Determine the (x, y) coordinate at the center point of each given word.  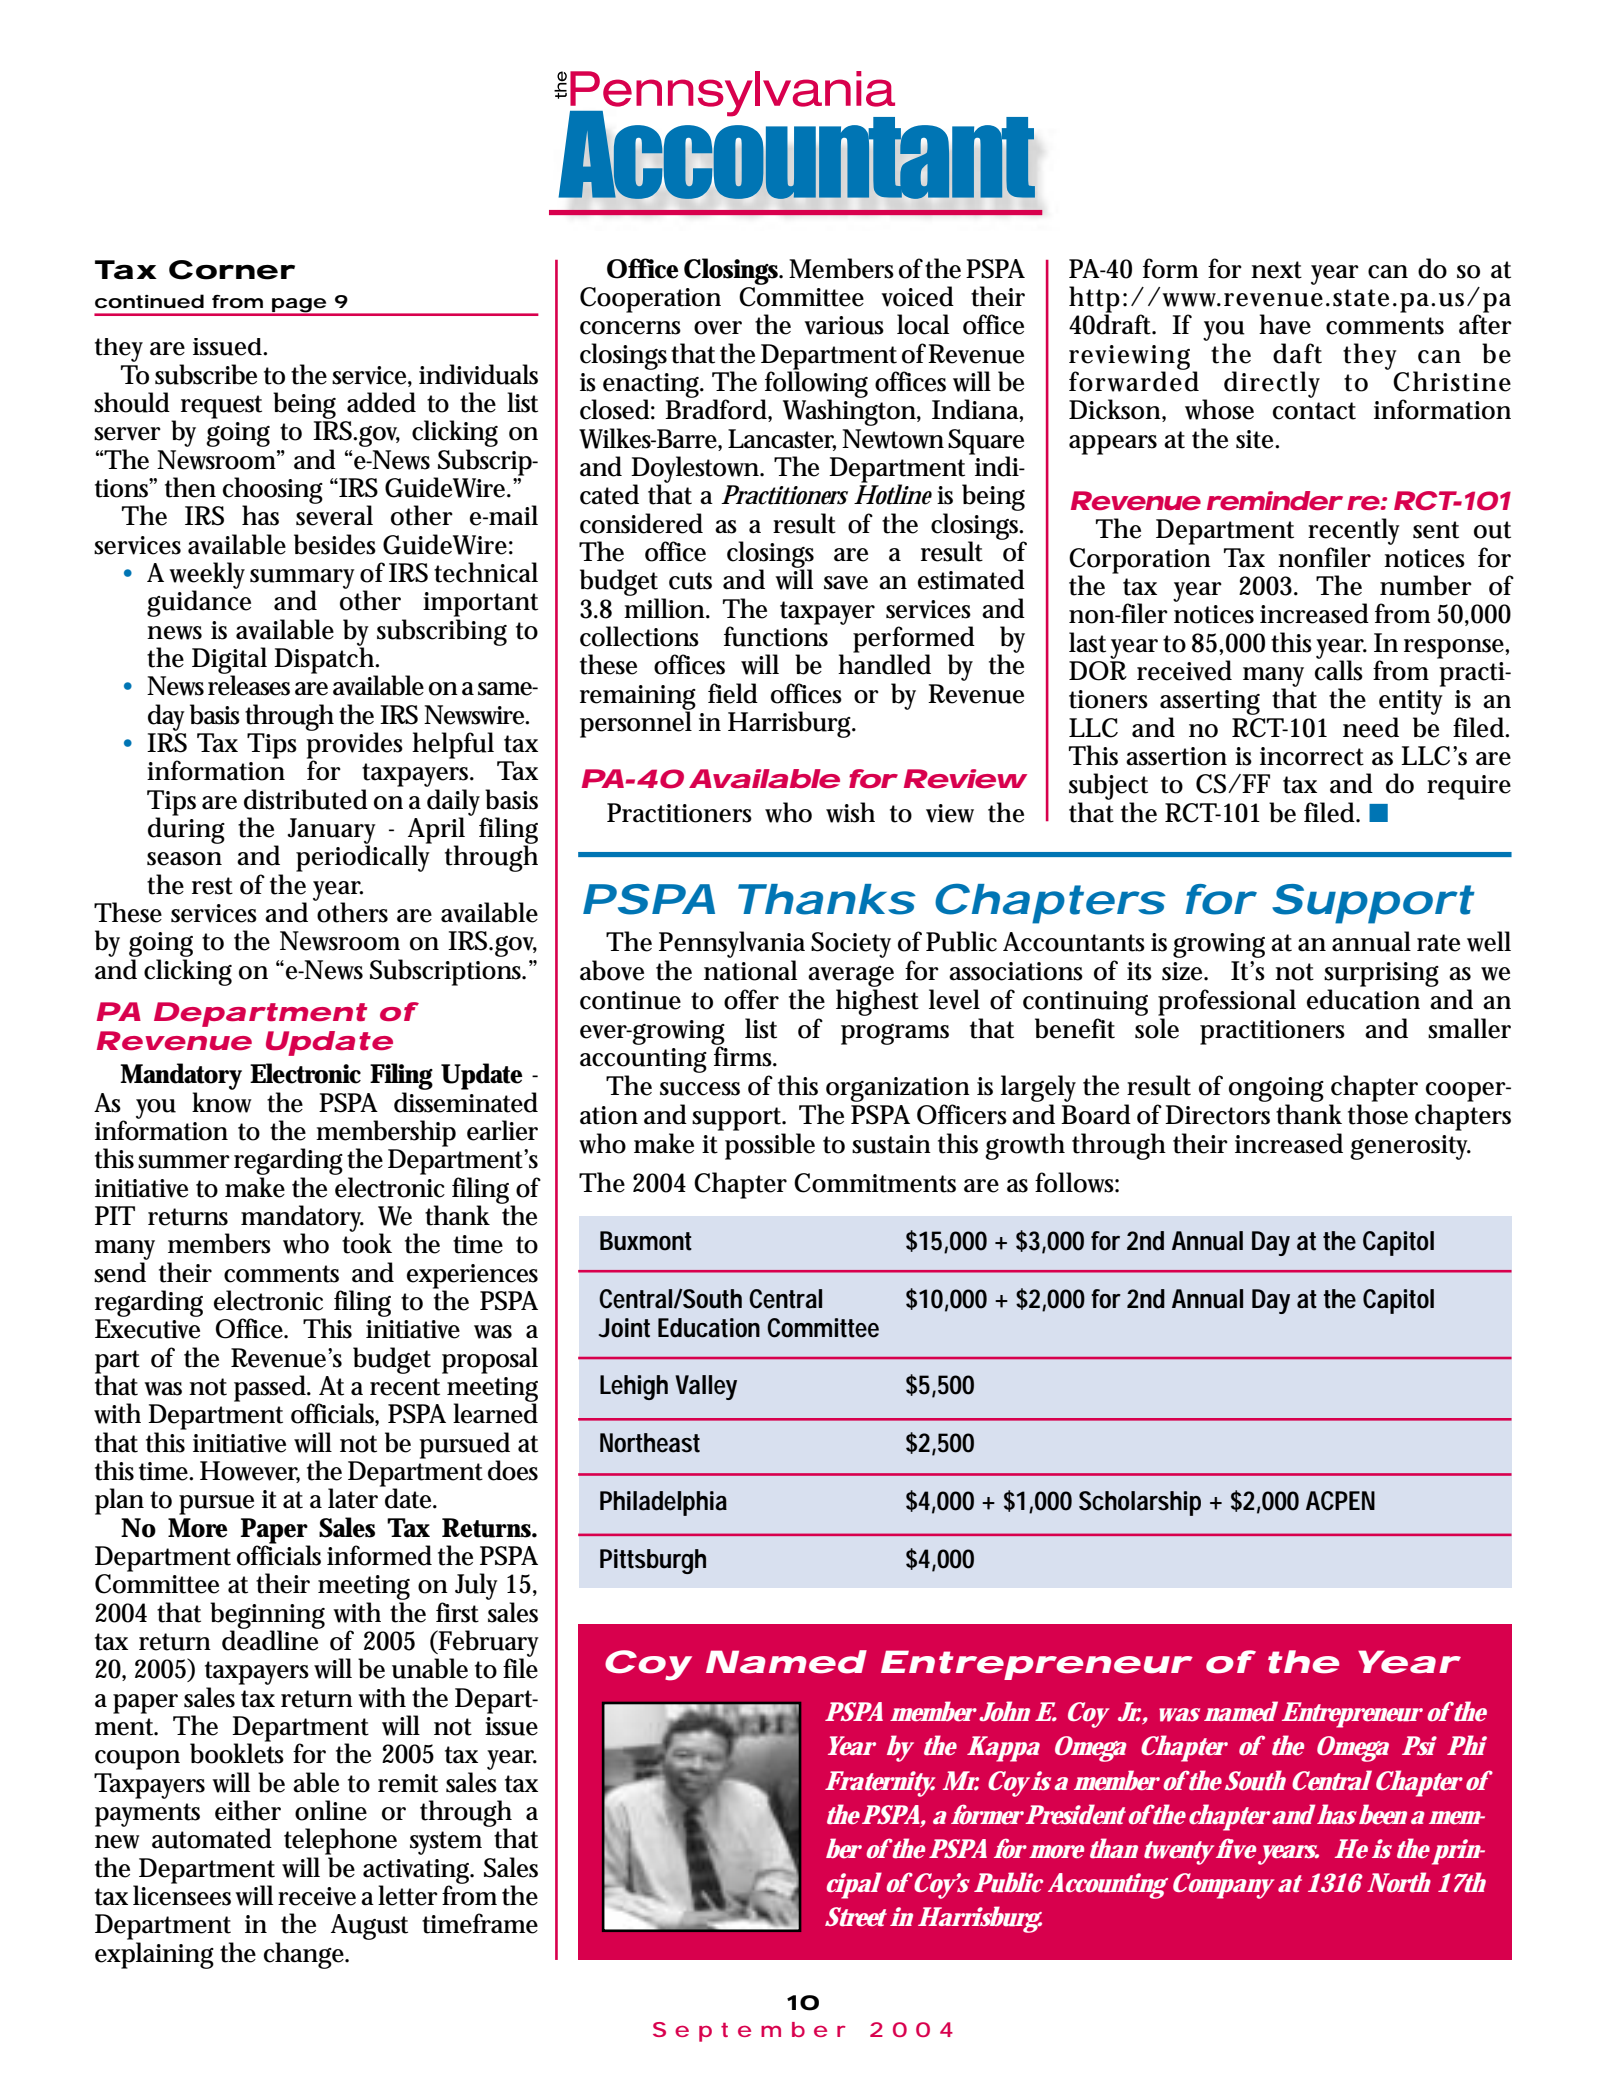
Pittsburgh (653, 1561)
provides (354, 745)
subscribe (206, 374)
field (733, 693)
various (844, 325)
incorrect (1312, 756)
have (1285, 324)
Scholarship (1140, 1503)
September (749, 2032)
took (367, 1242)
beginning (267, 1616)
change (306, 1955)
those (1378, 1114)
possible (770, 1146)
